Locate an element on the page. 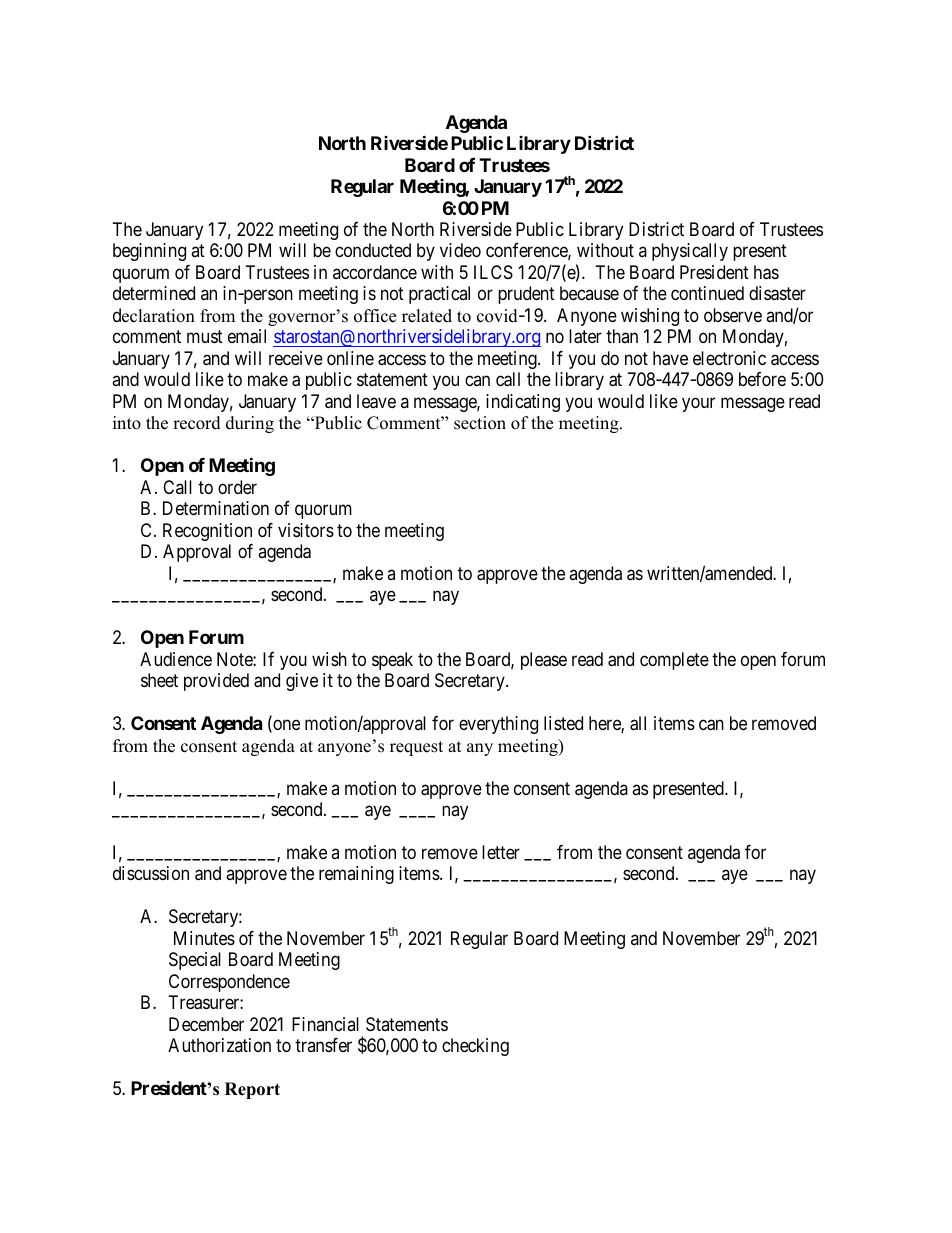 This image has width=952, height=1233. letter is located at coordinates (501, 852).
